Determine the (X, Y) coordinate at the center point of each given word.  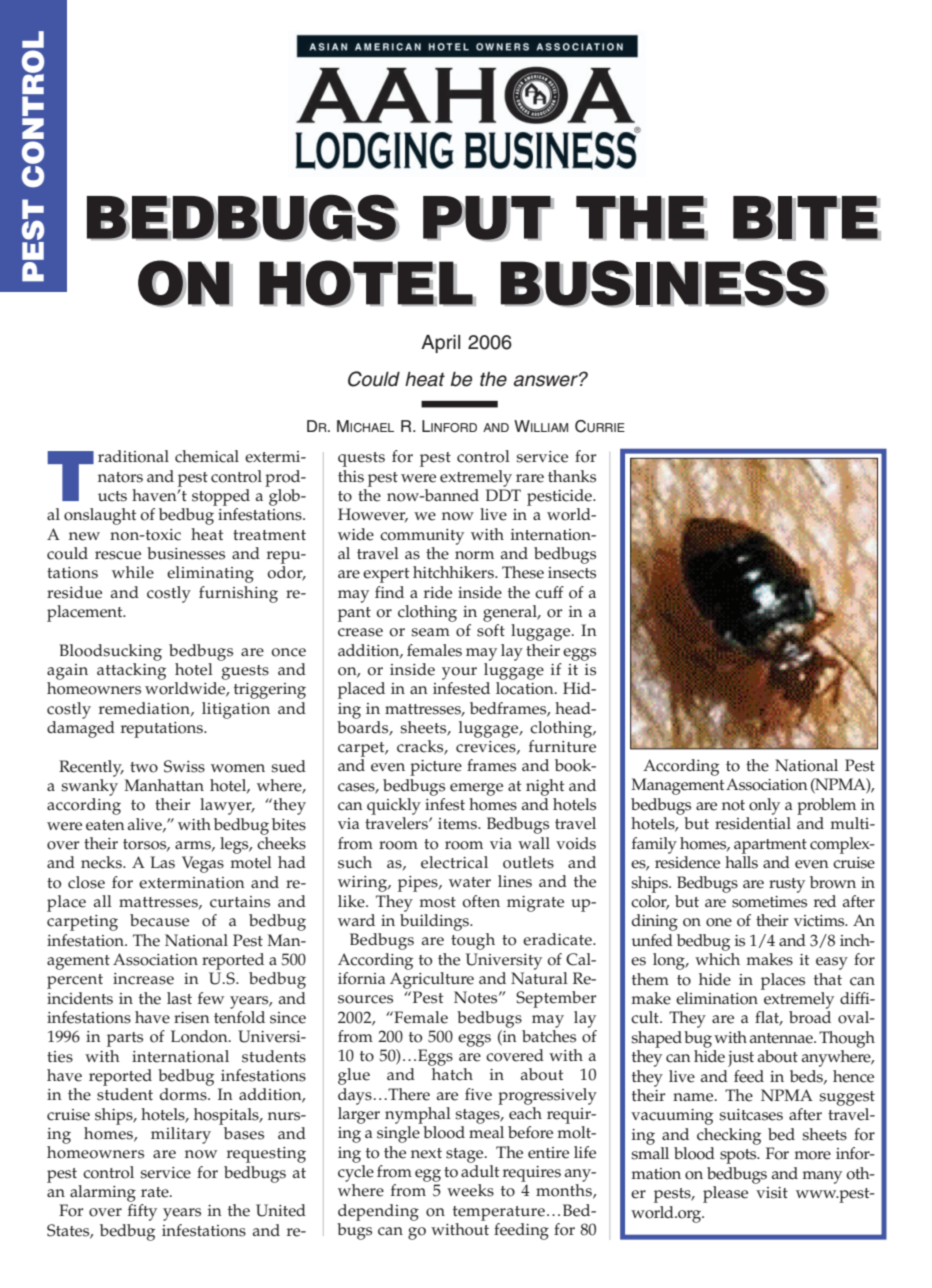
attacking (131, 671)
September (556, 999)
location (526, 688)
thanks (572, 476)
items (458, 824)
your (459, 673)
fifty (142, 1212)
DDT (503, 495)
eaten (105, 825)
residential (753, 823)
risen (192, 1018)
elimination (717, 998)
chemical (207, 456)
